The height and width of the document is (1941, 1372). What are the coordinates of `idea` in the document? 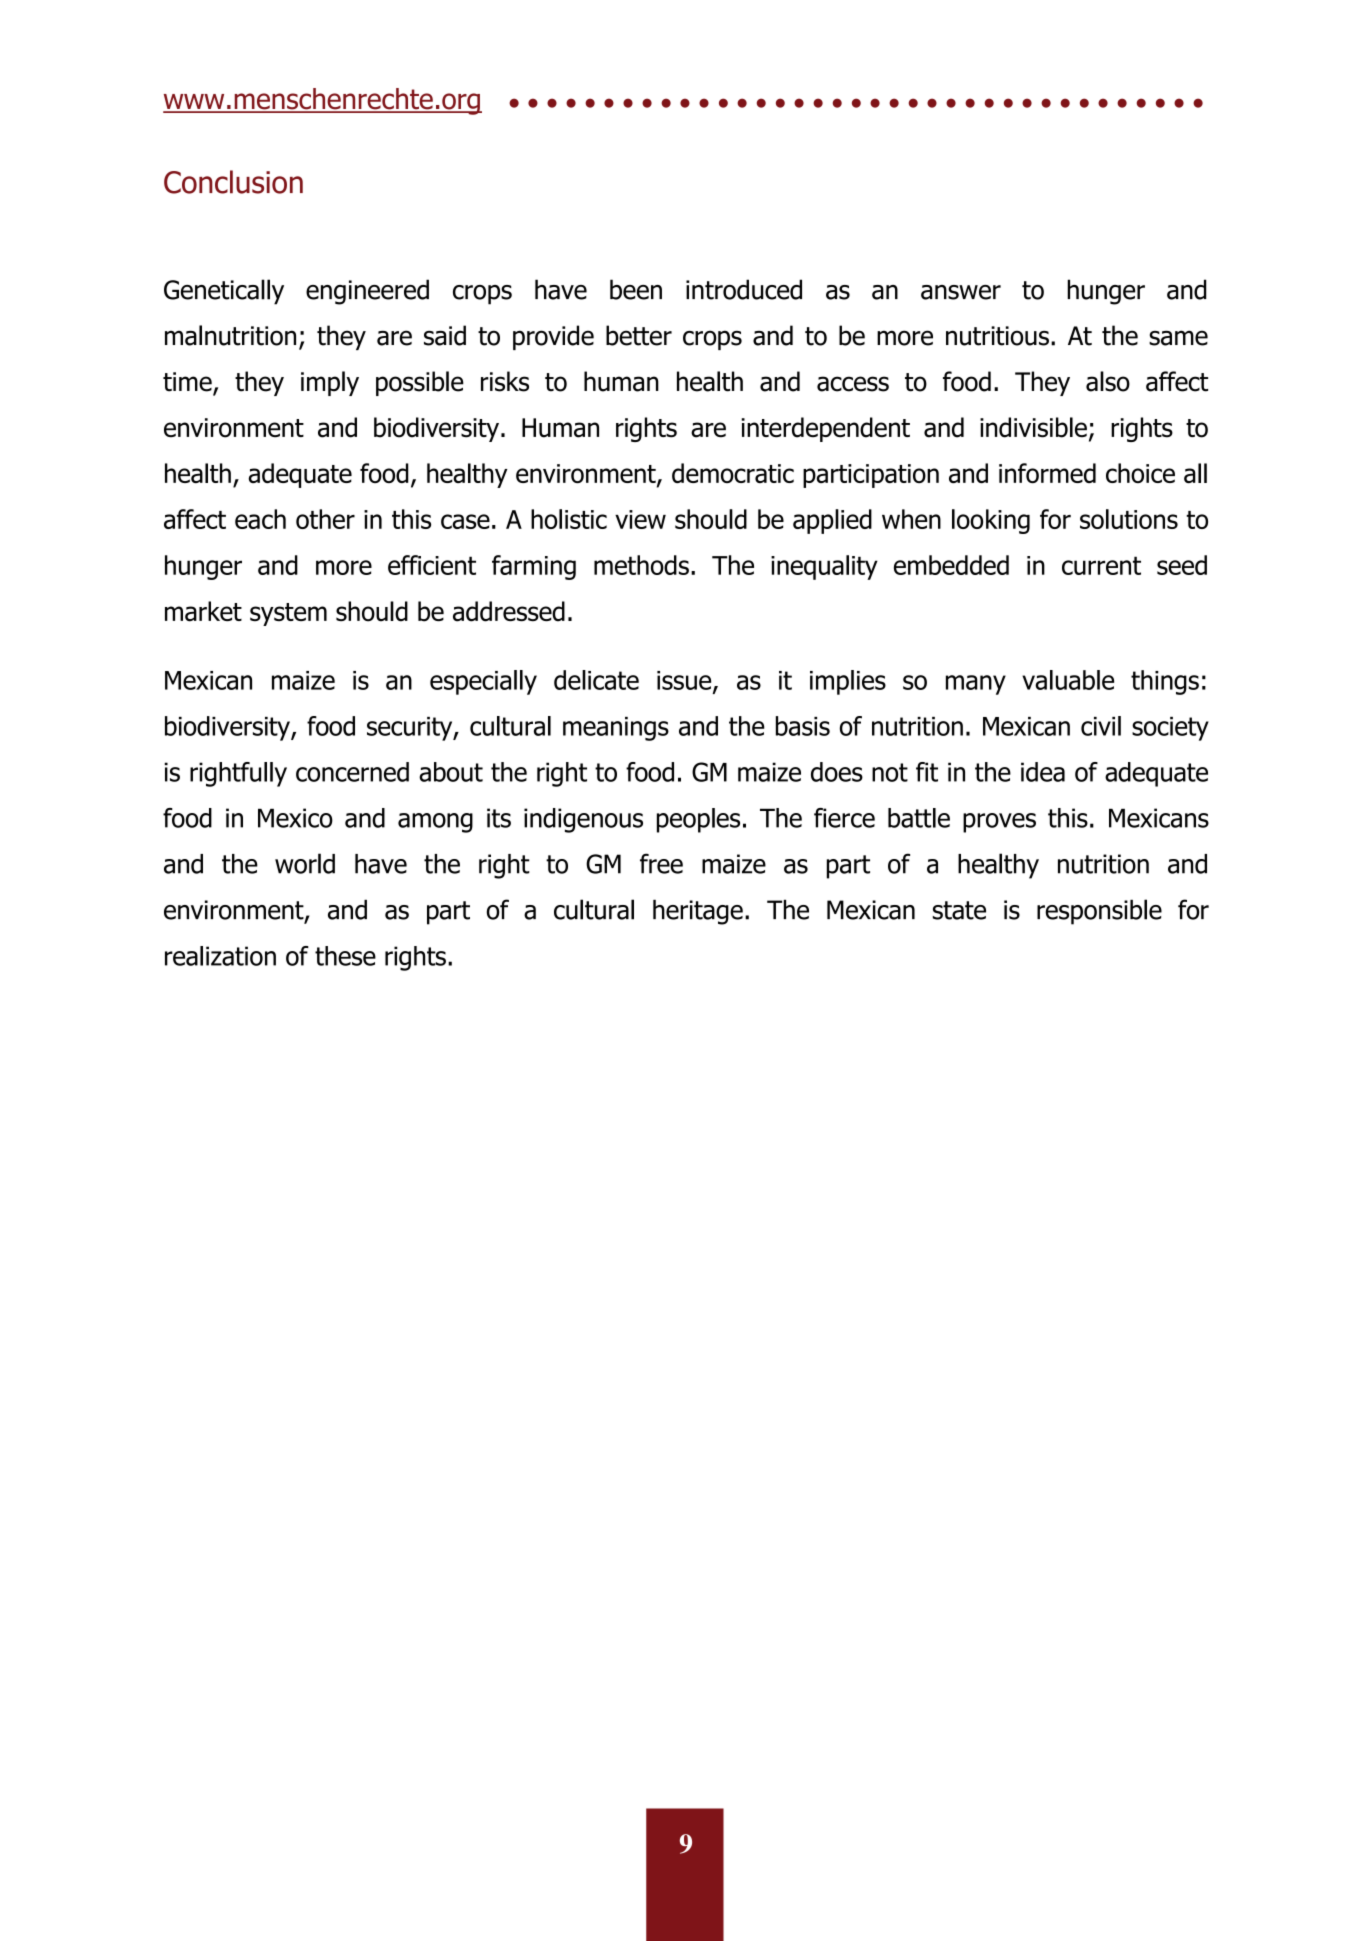 It's located at (1043, 772).
